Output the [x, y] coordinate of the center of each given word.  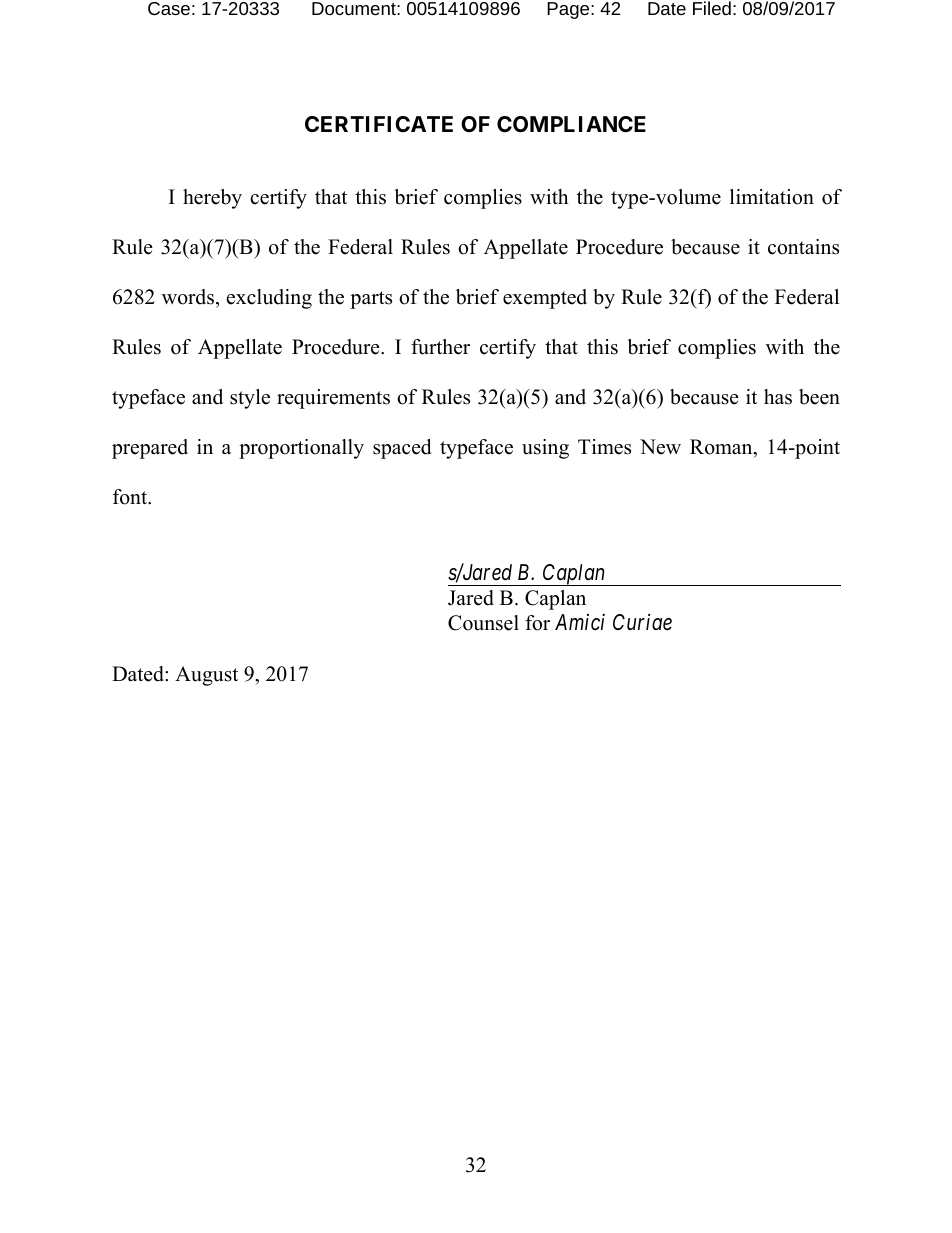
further [440, 347]
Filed [712, 8]
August [206, 676]
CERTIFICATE [379, 124]
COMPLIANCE [571, 124]
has [778, 397]
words [188, 297]
